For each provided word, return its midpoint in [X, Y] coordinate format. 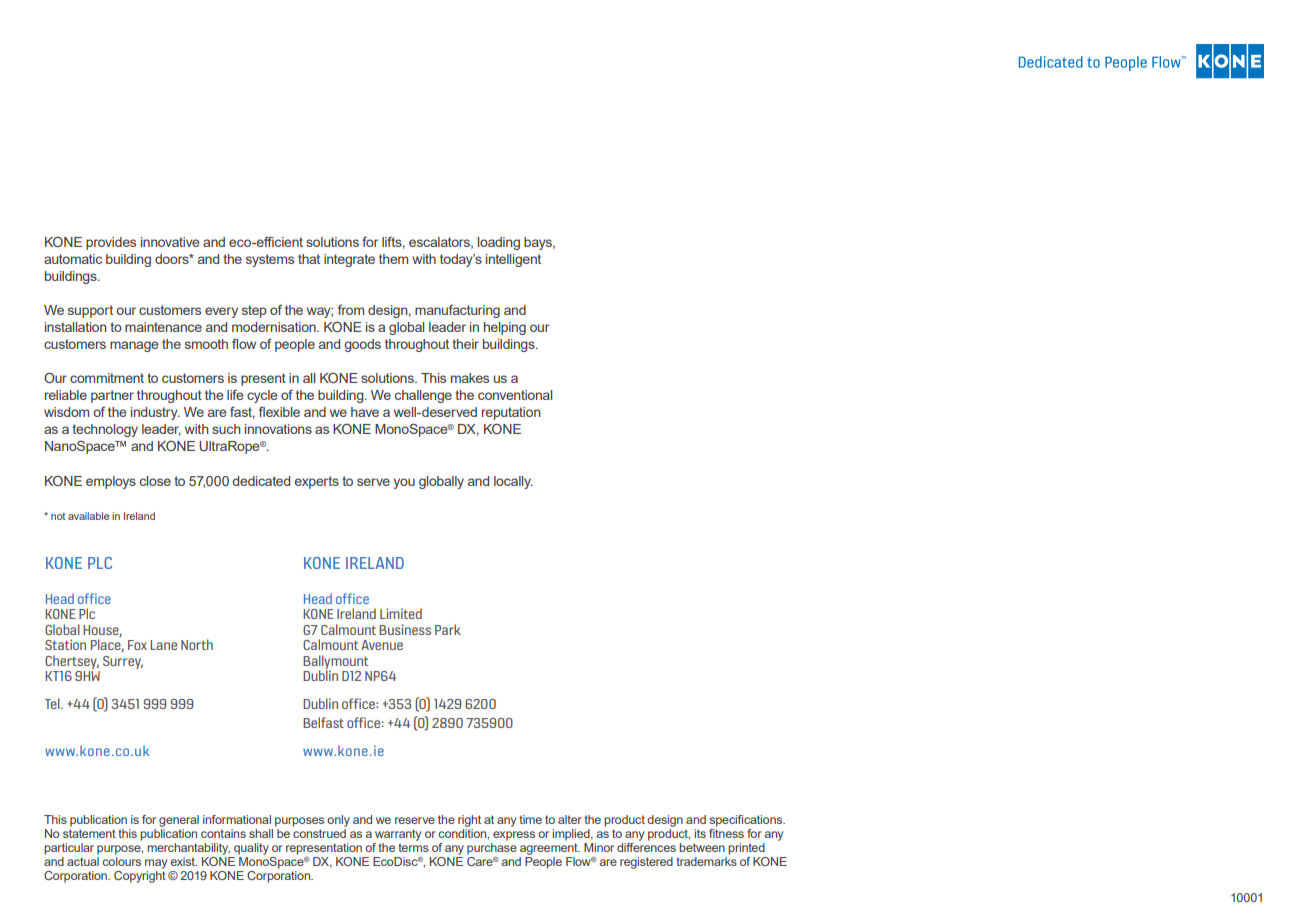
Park [448, 629]
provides [111, 243]
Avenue [382, 645]
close [155, 481]
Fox [137, 645]
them [393, 259]
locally [513, 482]
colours [121, 861]
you [404, 483]
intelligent [513, 260]
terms [413, 847]
